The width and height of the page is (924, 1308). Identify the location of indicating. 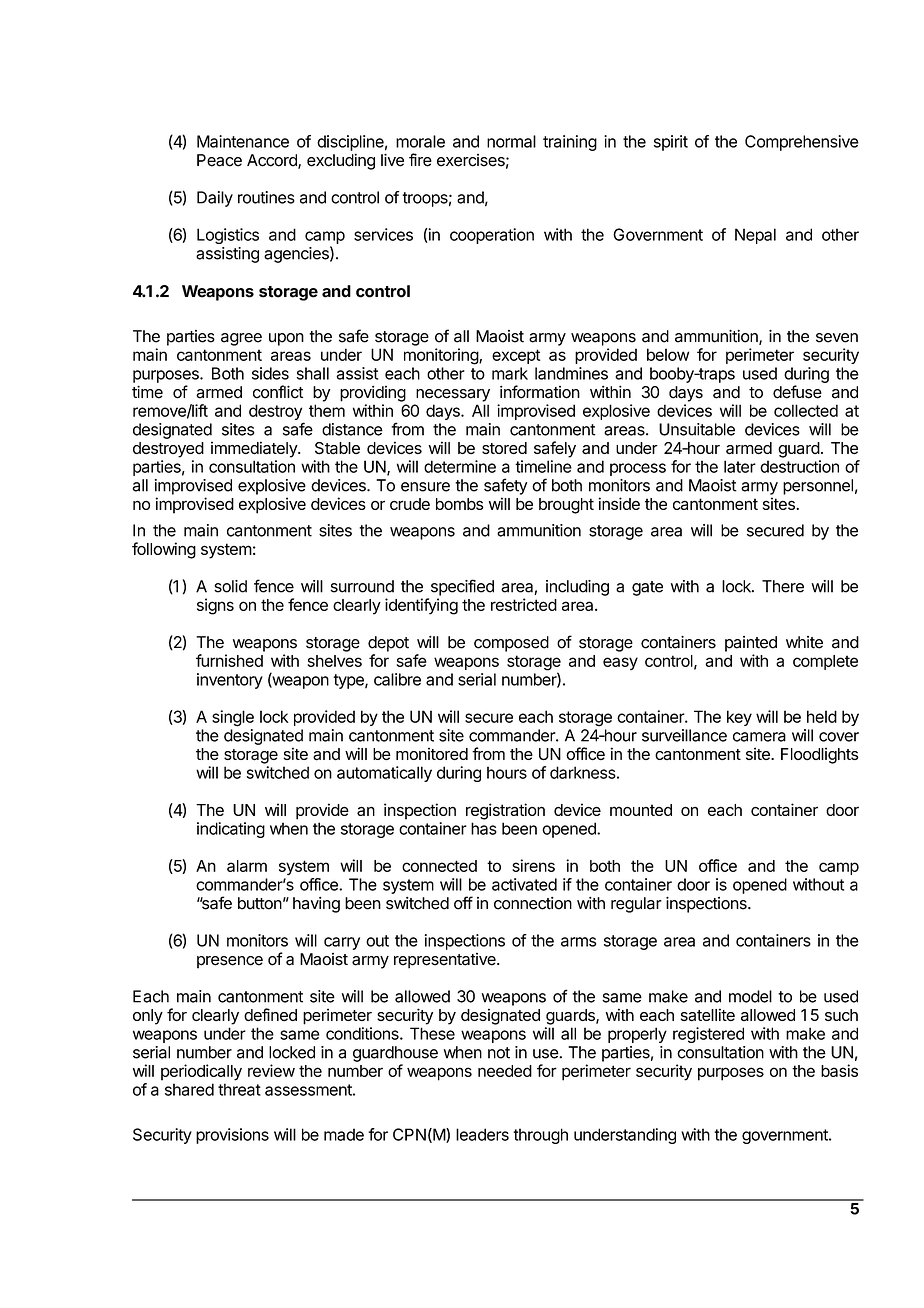
(231, 830).
